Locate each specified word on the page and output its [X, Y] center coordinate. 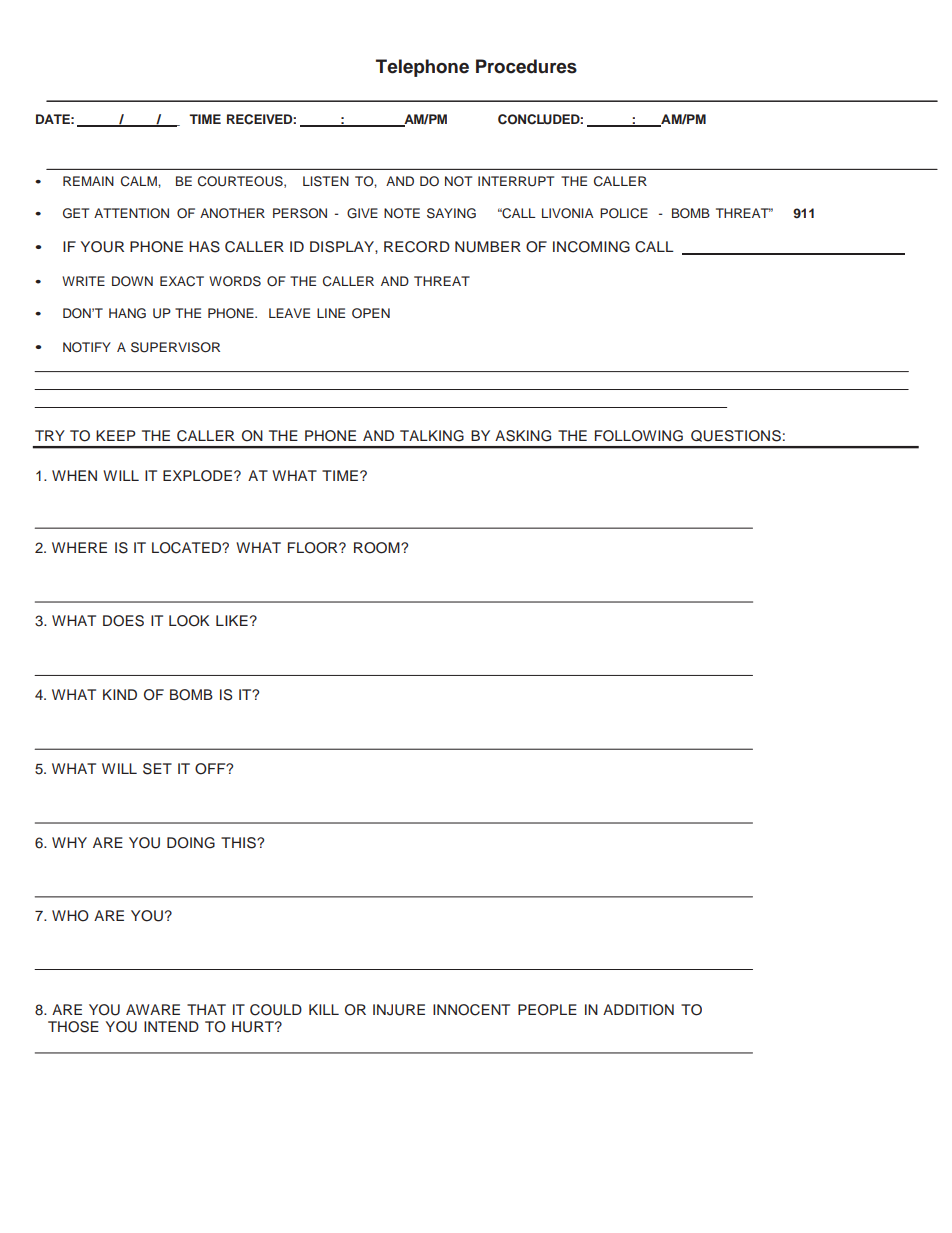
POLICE [624, 213]
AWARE [153, 1009]
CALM [140, 181]
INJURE [399, 1010]
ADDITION [638, 1010]
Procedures [526, 66]
